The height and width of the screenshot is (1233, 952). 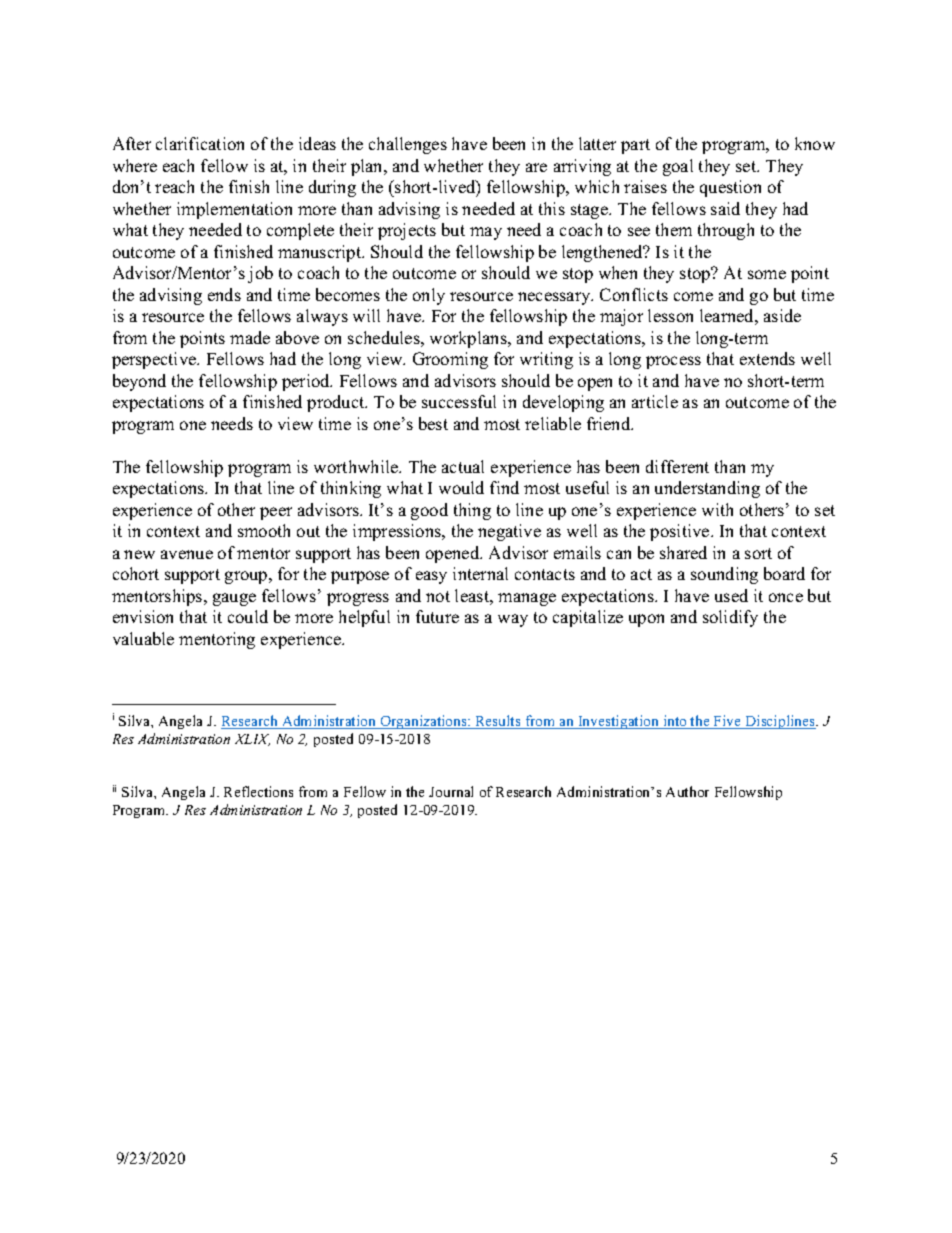 What do you see at coordinates (687, 791) in the screenshot?
I see `Author` at bounding box center [687, 791].
